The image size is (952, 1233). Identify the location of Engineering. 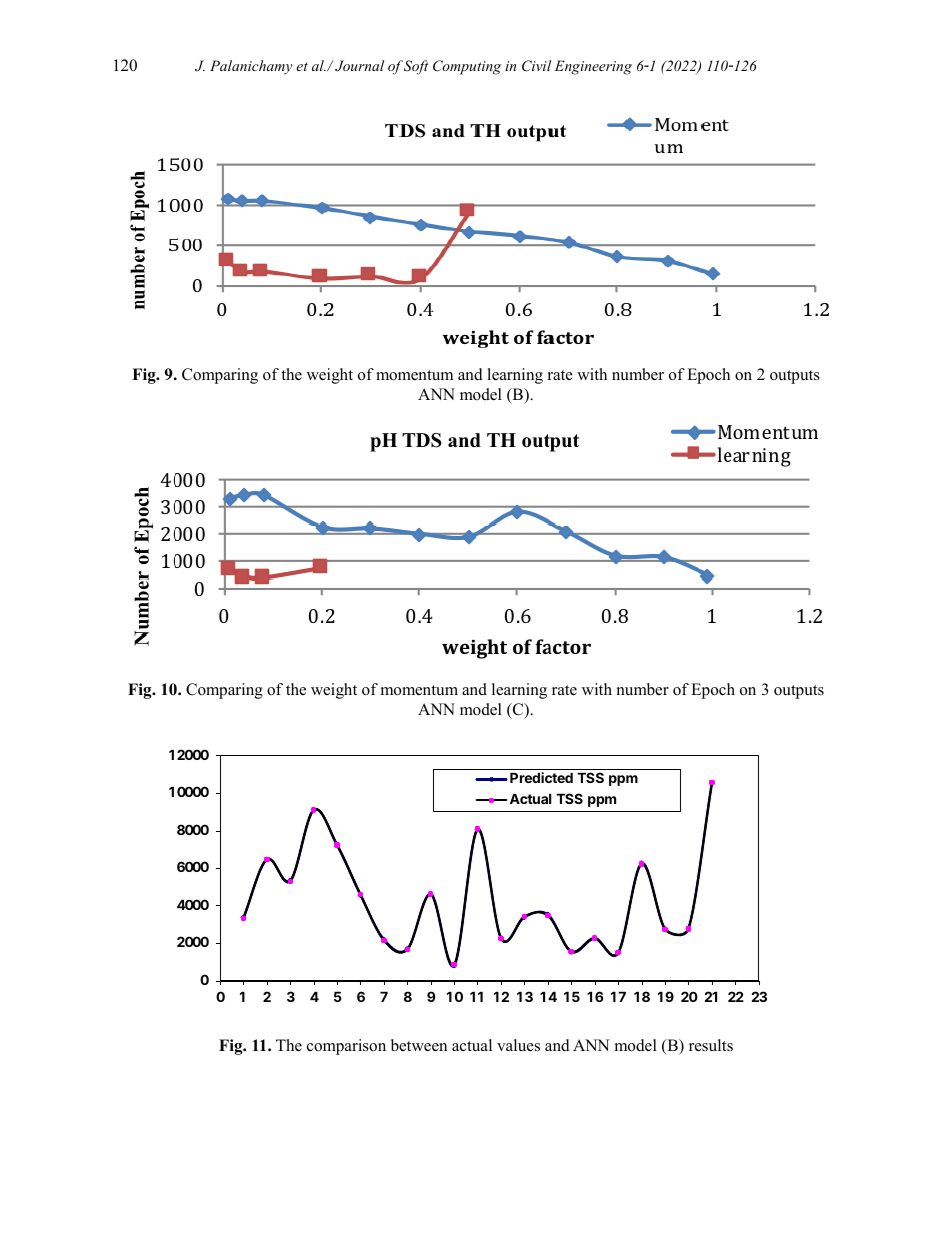
(593, 67).
